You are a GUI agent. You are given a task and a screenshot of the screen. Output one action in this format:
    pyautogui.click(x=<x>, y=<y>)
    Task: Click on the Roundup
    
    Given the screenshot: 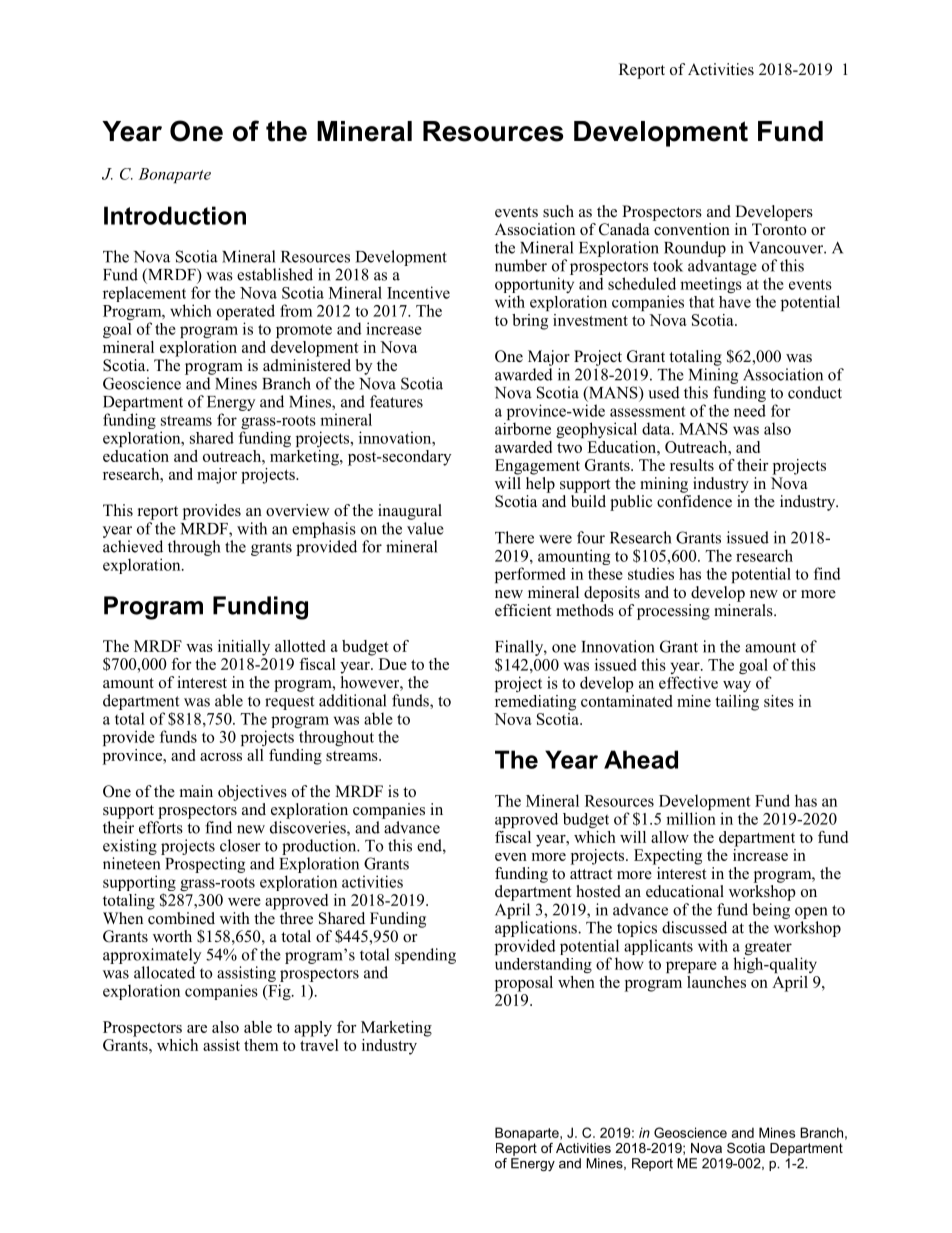 What is the action you would take?
    pyautogui.click(x=695, y=249)
